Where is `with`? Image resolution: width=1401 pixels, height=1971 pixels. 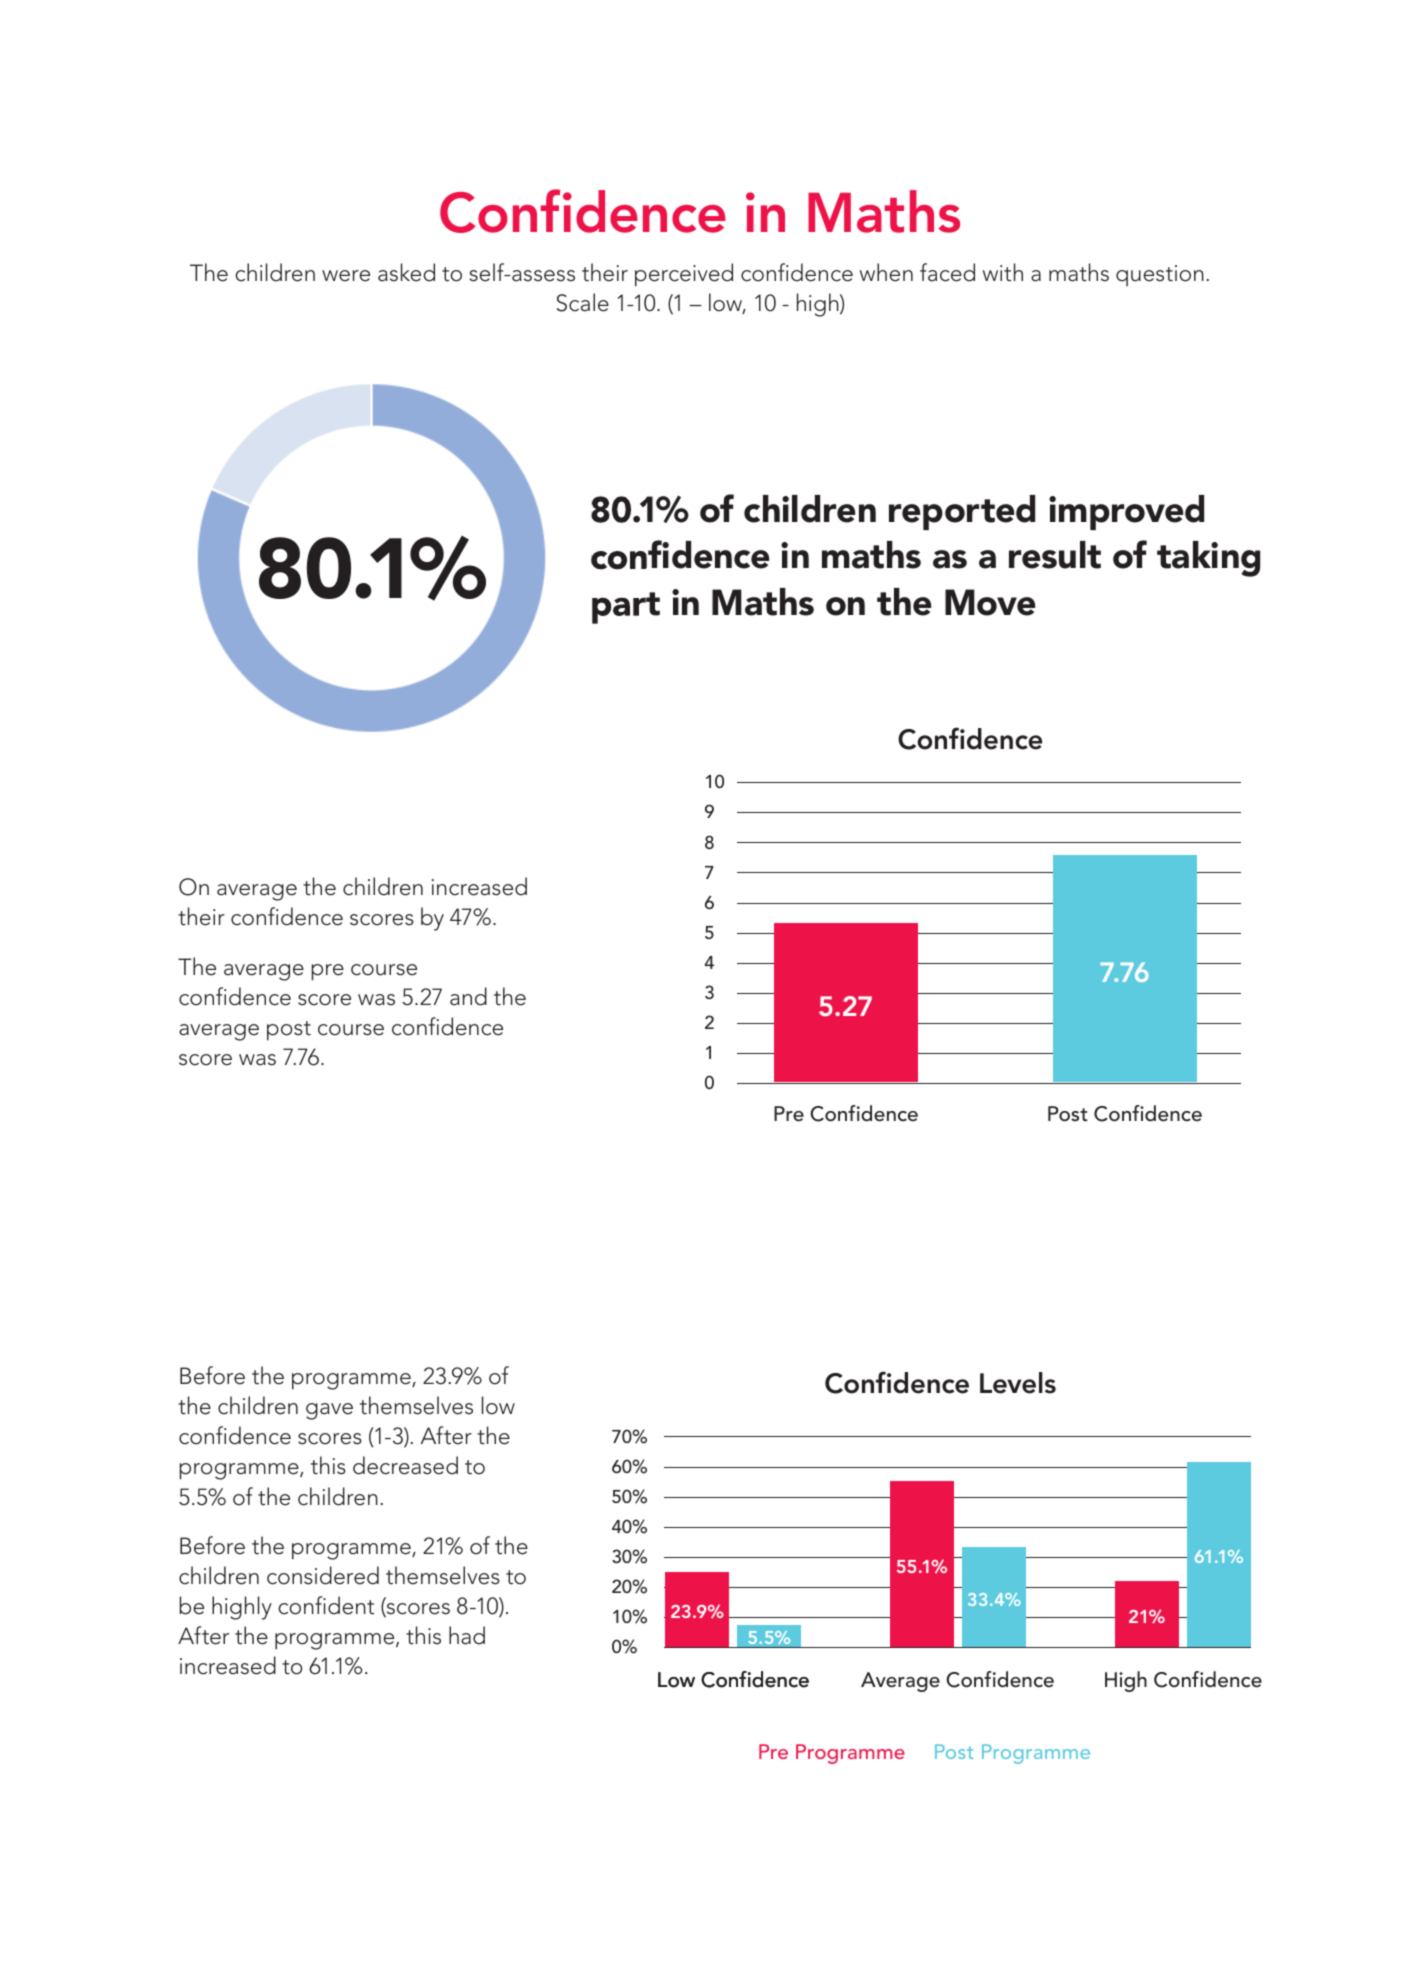 with is located at coordinates (1003, 272).
